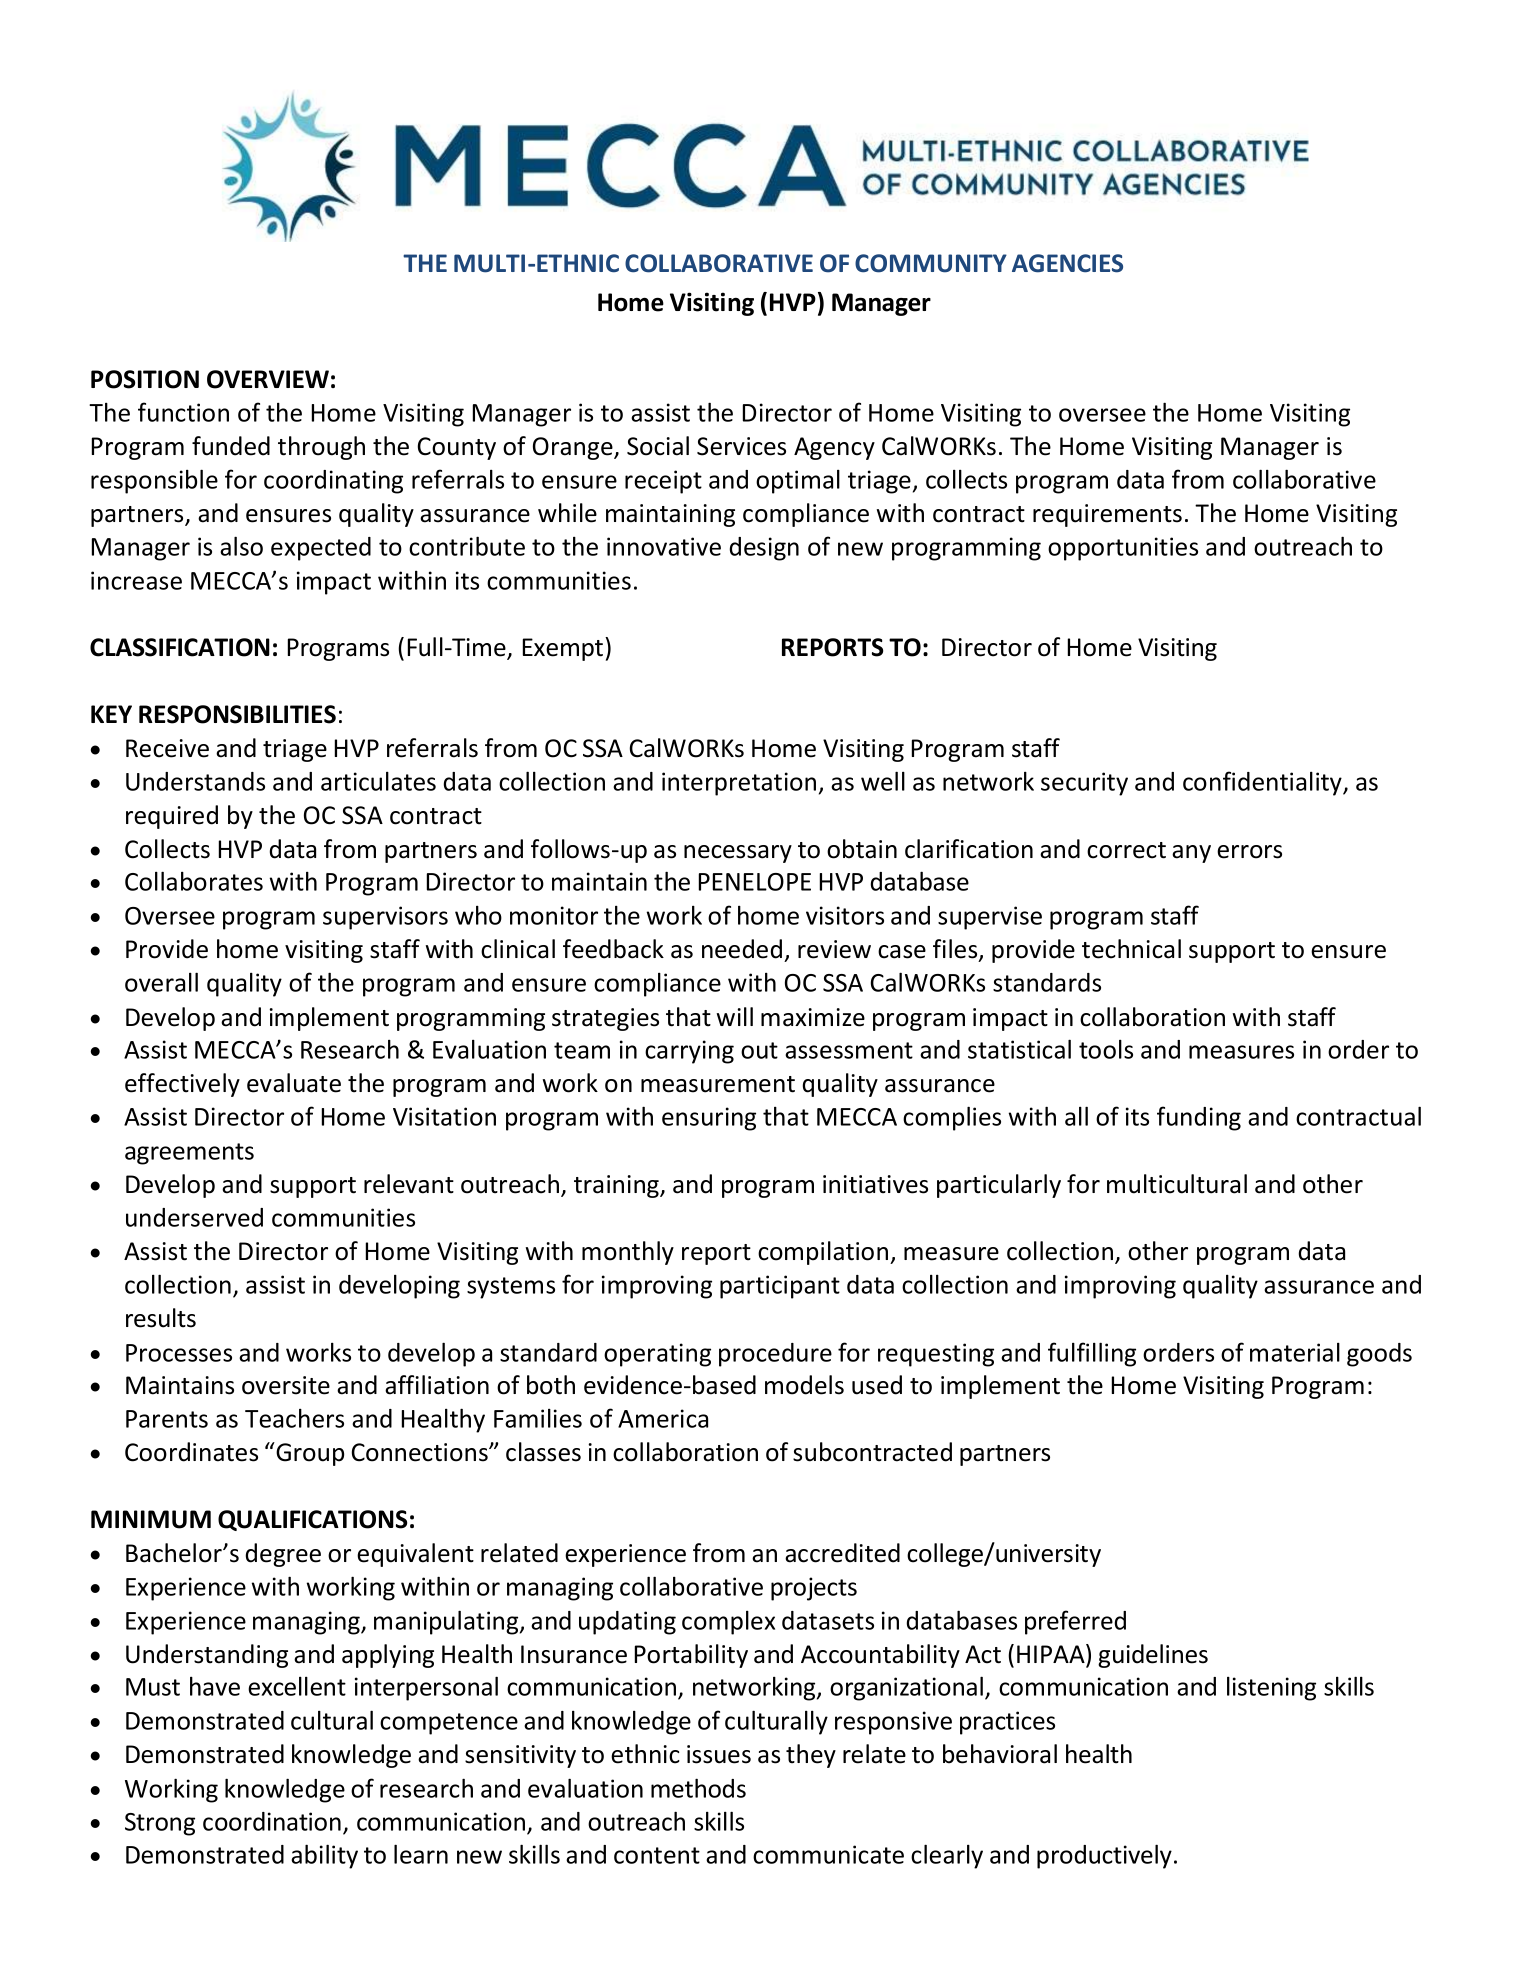 The height and width of the document is (1978, 1528). What do you see at coordinates (931, 263) in the document?
I see `COMMUNITY` at bounding box center [931, 263].
